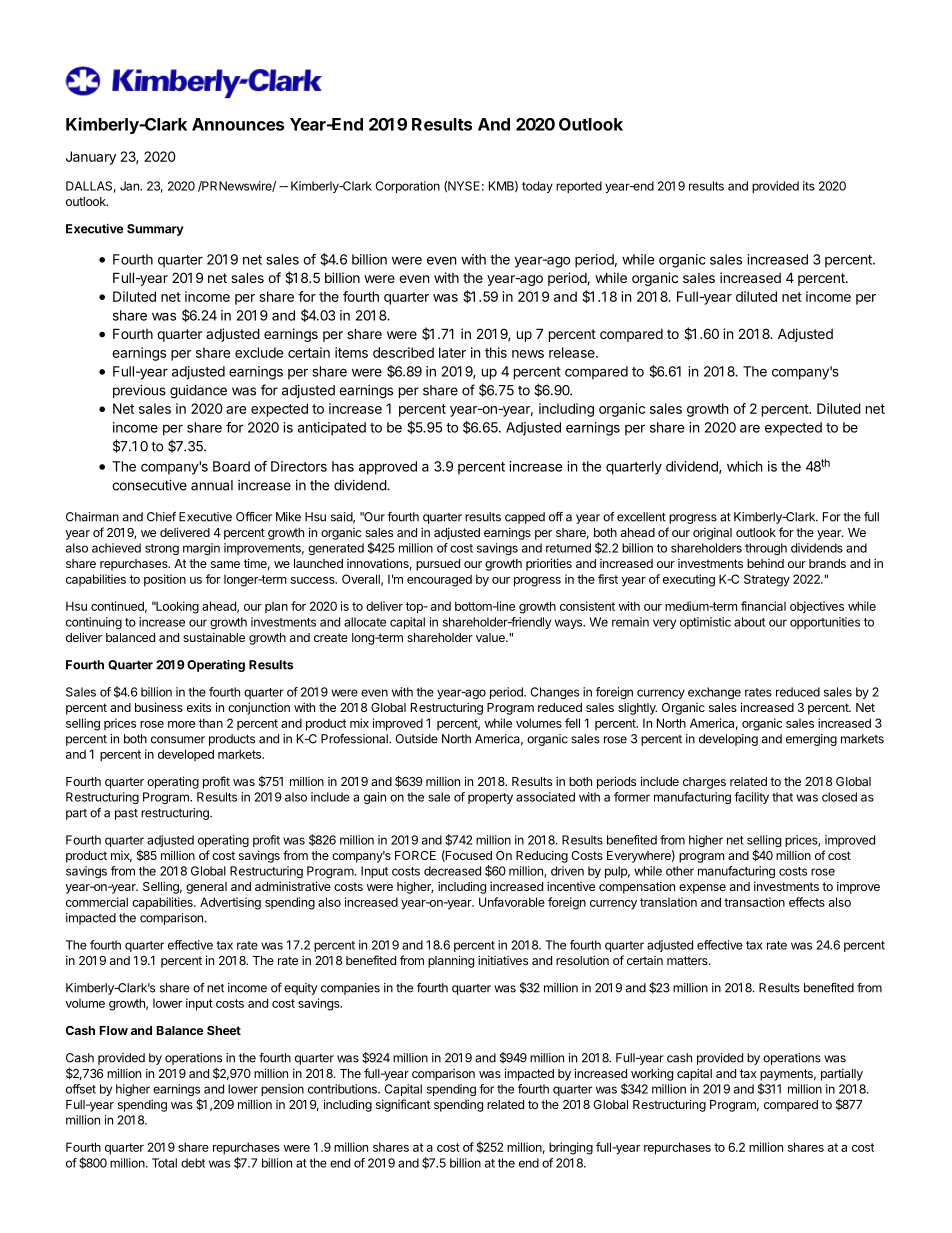  I want to click on which, so click(745, 466).
